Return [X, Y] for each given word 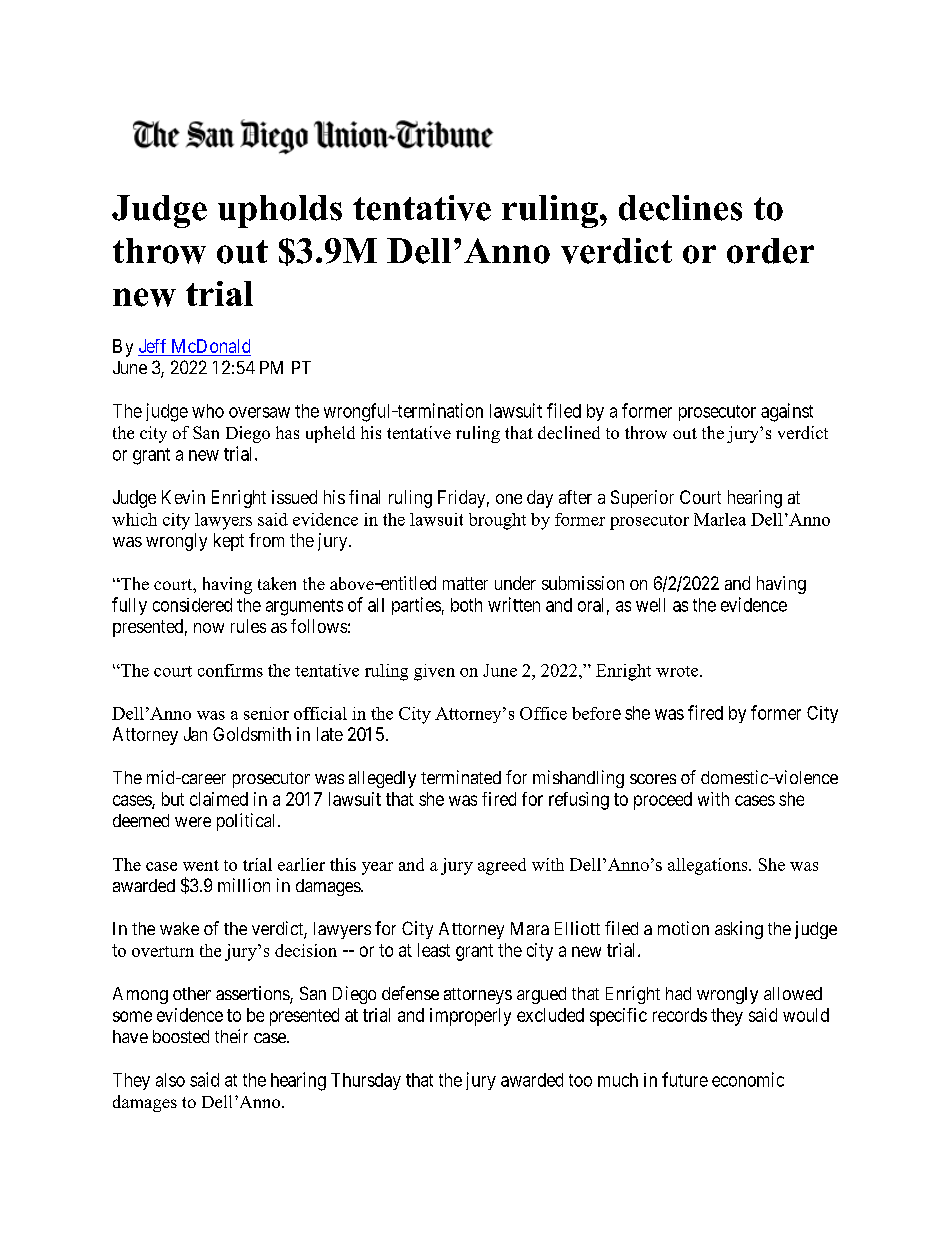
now [209, 628]
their [231, 1036]
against [787, 412]
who [208, 411]
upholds [280, 211]
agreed [502, 866]
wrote [678, 671]
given [434, 672]
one [509, 499]
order [770, 251]
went [201, 865]
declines [680, 208]
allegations [709, 866]
